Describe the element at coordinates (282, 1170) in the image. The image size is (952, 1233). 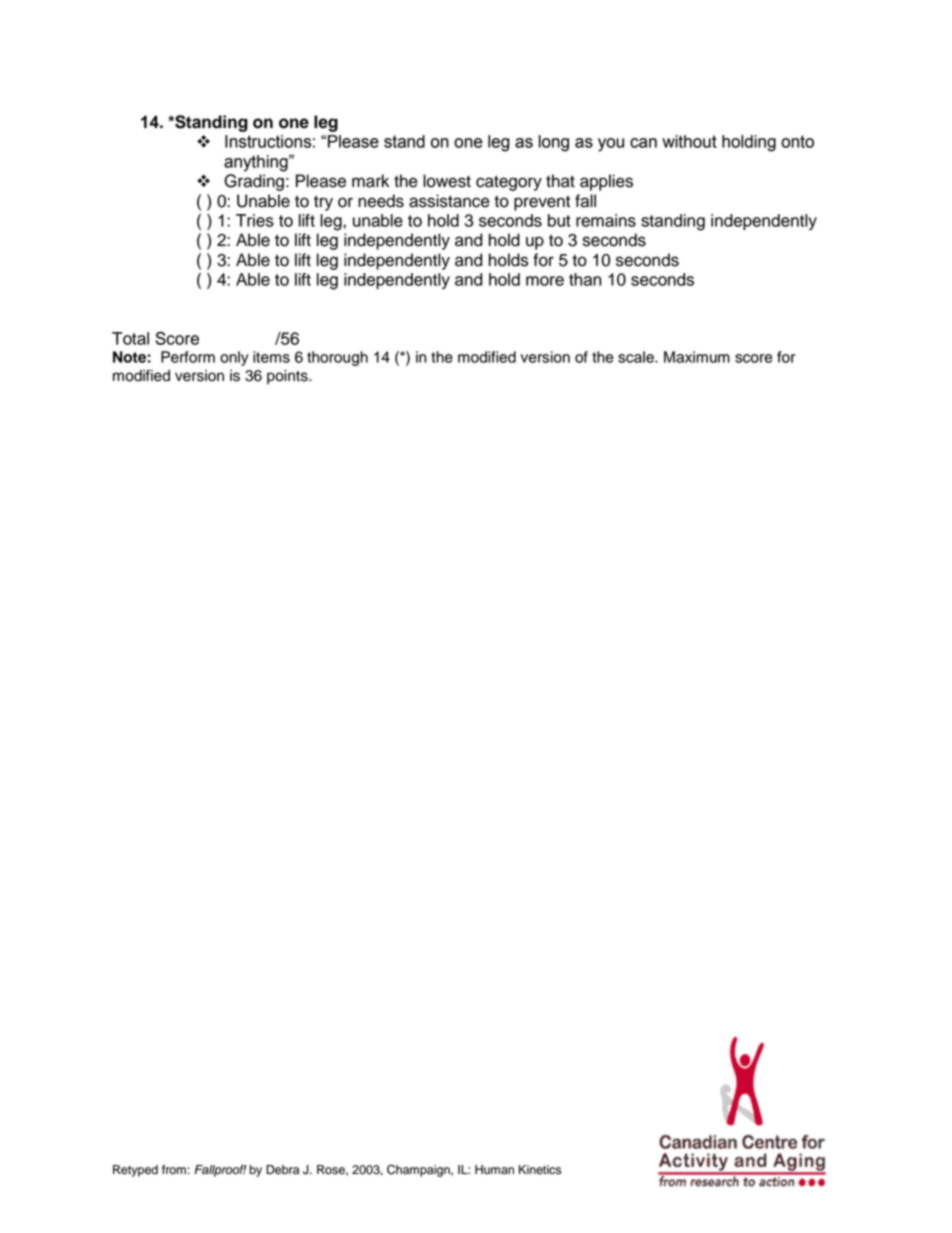
I see `Debra` at that location.
